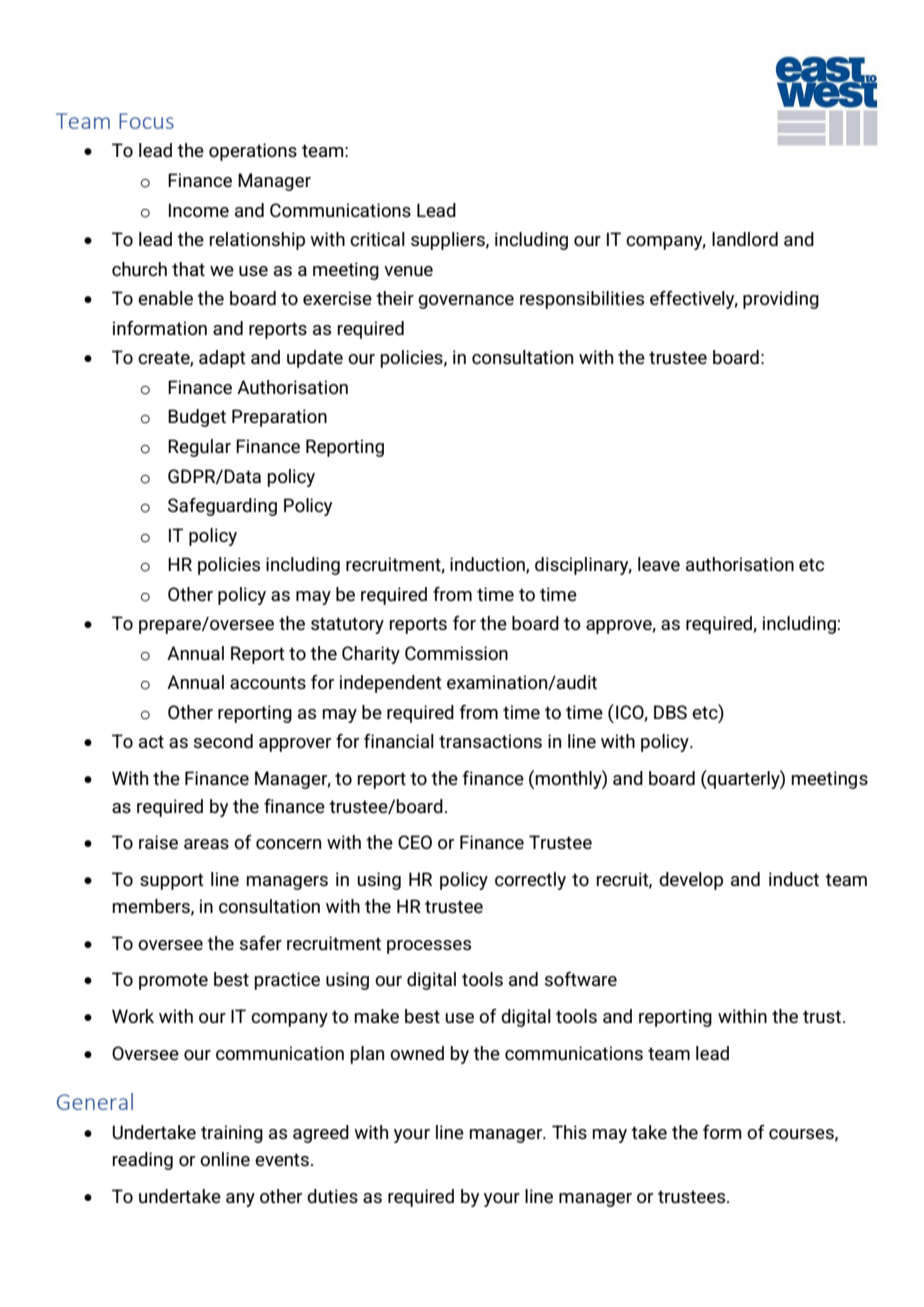 Image resolution: width=924 pixels, height=1307 pixels. What do you see at coordinates (745, 239) in the document?
I see `landlord` at bounding box center [745, 239].
